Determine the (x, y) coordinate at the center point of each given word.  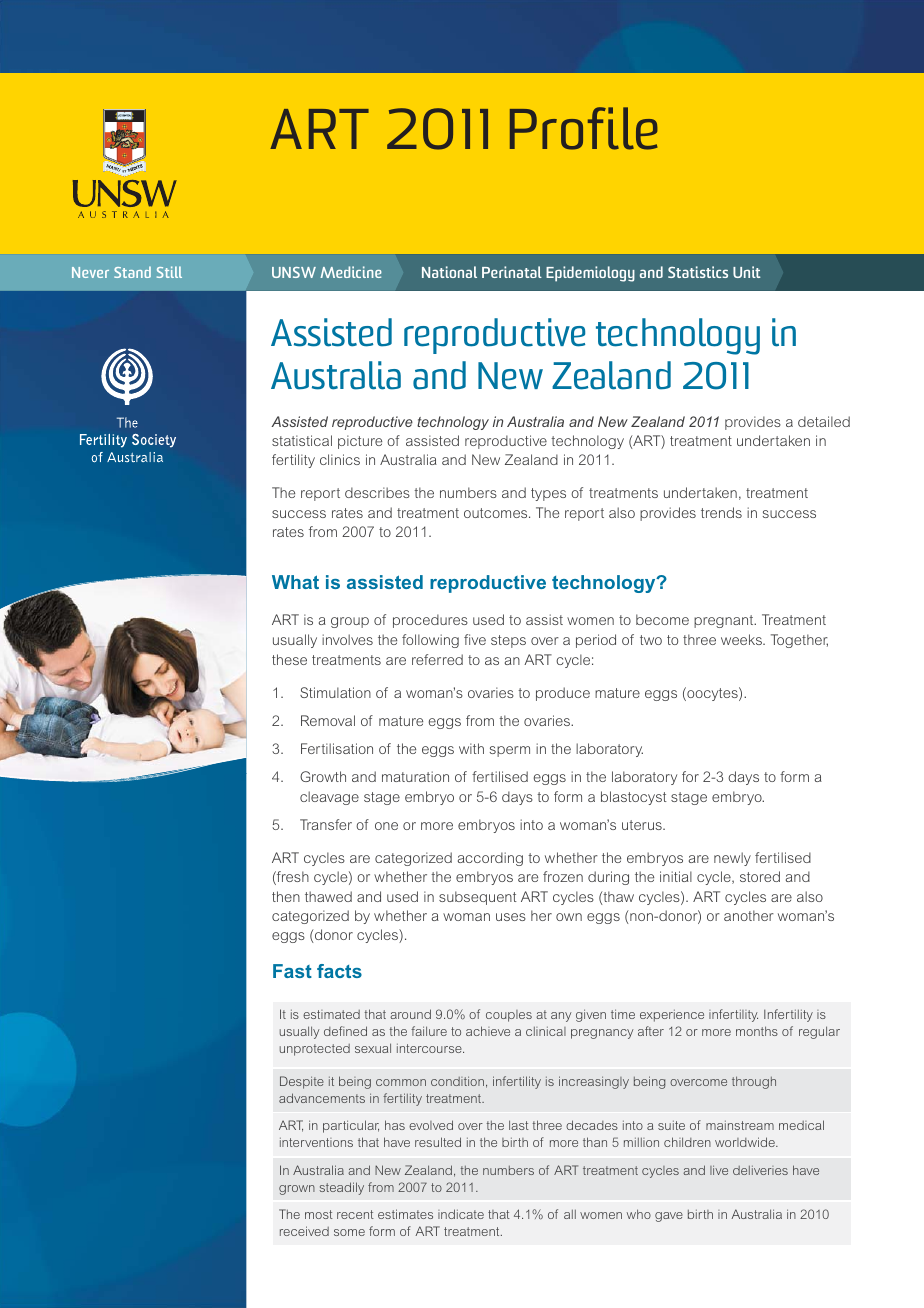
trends (721, 512)
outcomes (497, 513)
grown (297, 1190)
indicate (461, 1214)
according (490, 859)
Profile (584, 128)
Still (169, 272)
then (286, 896)
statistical (302, 440)
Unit (747, 272)
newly (732, 859)
